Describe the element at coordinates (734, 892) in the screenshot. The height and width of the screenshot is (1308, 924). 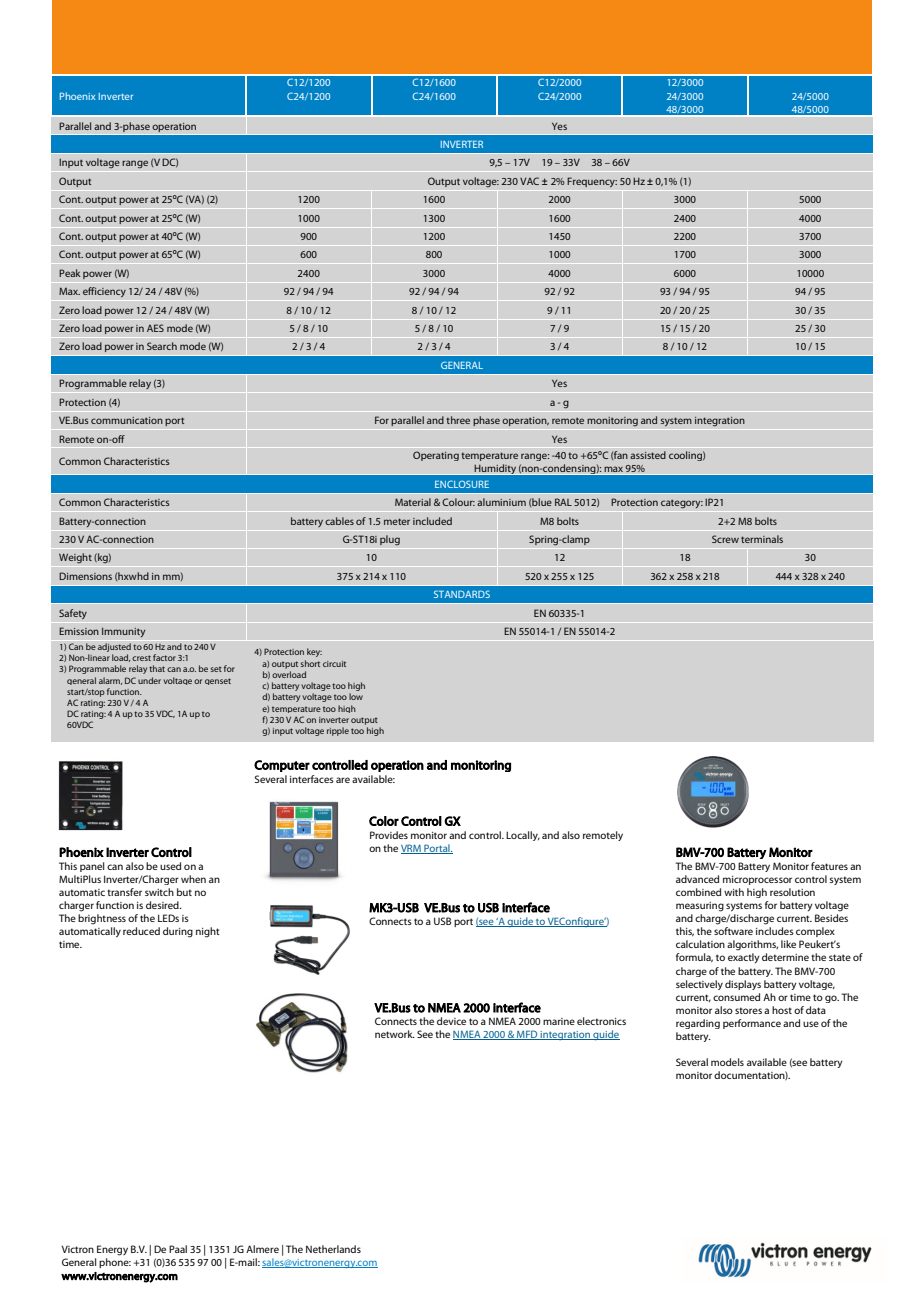
I see `with` at that location.
